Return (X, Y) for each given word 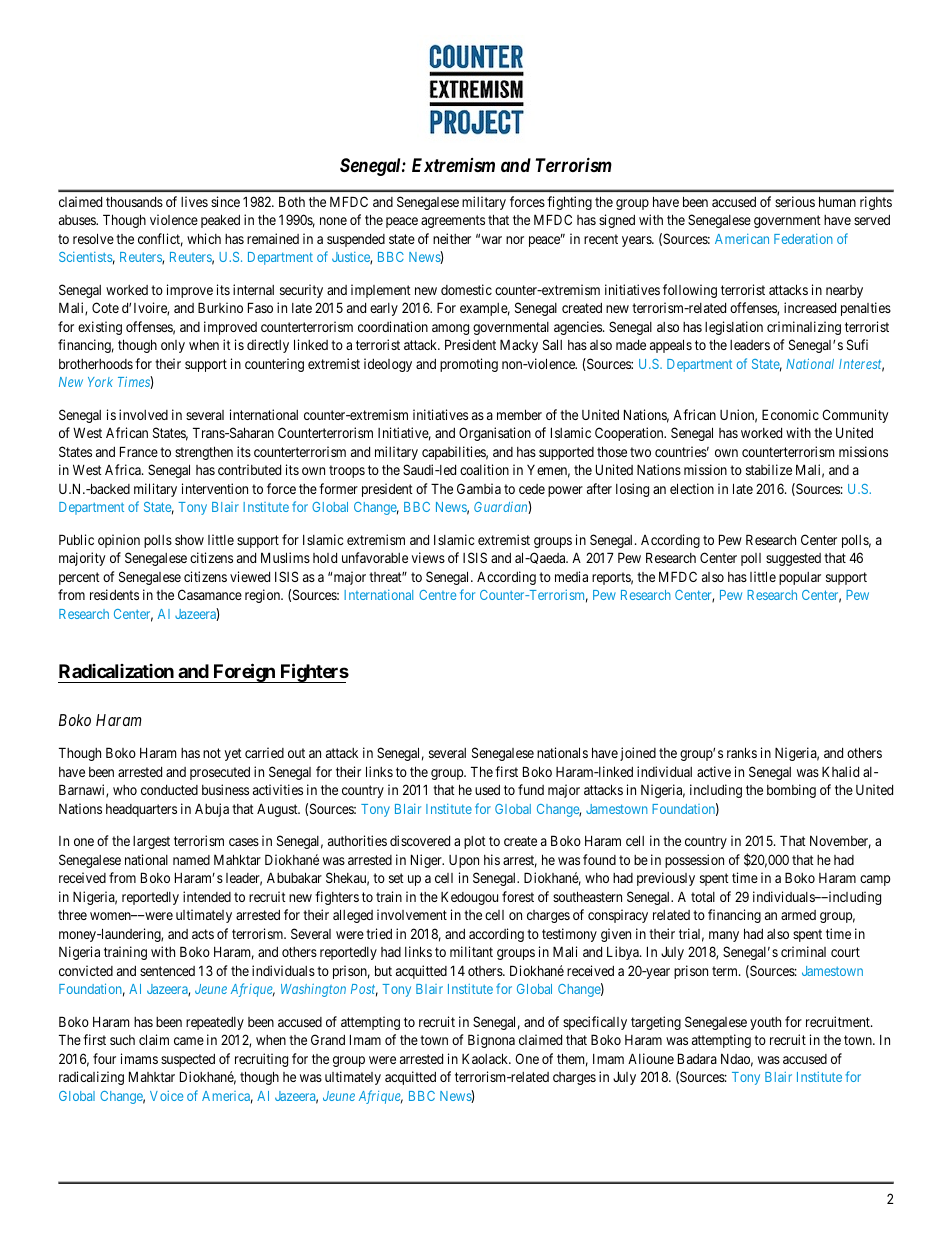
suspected (188, 1060)
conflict (160, 240)
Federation (803, 239)
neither (452, 238)
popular (800, 578)
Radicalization (116, 671)
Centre (437, 595)
